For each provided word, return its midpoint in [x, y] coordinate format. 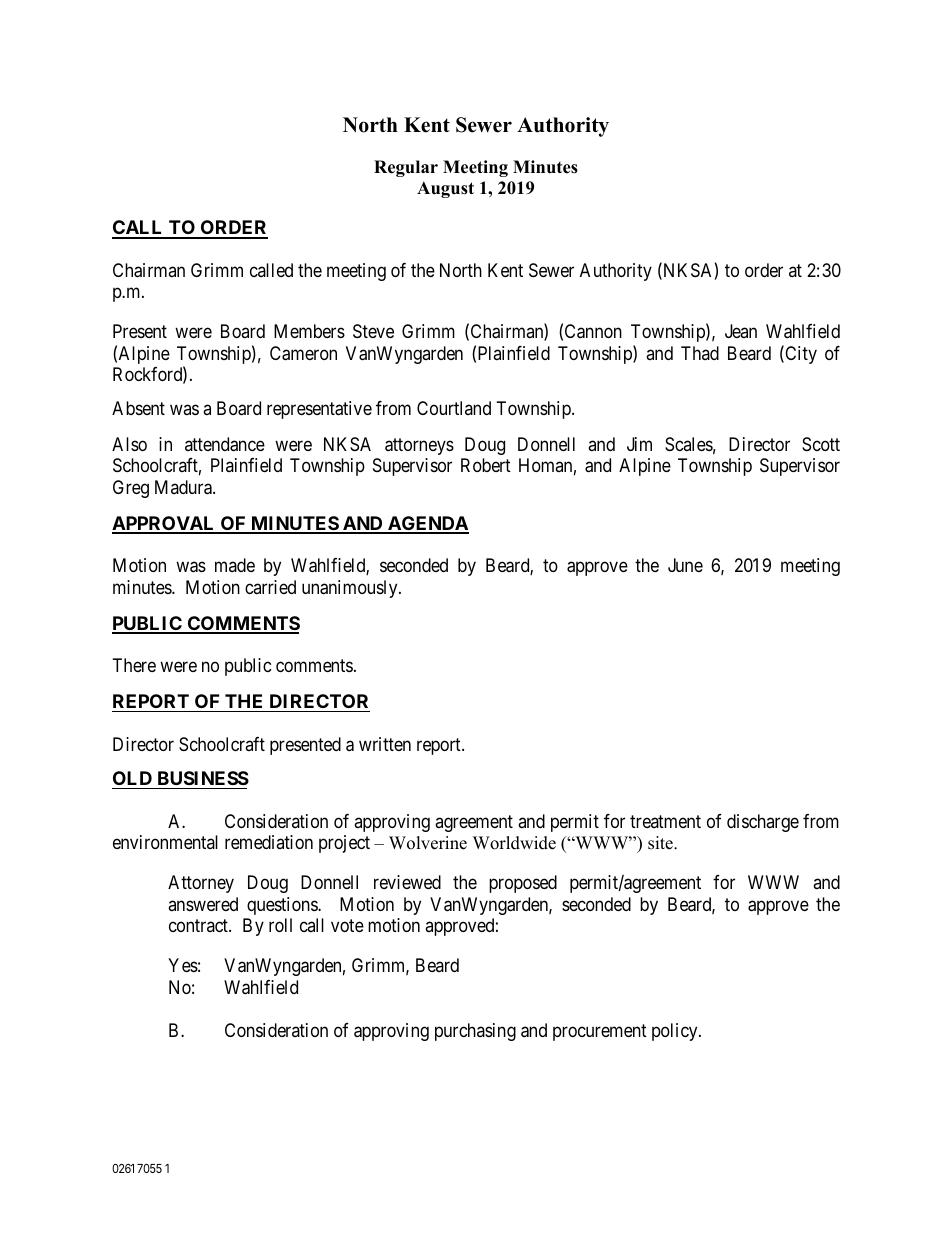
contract [199, 925]
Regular [406, 168]
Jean [741, 331]
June [685, 565]
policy [676, 1032]
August [445, 189]
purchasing [475, 1032]
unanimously [351, 589]
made [235, 565]
